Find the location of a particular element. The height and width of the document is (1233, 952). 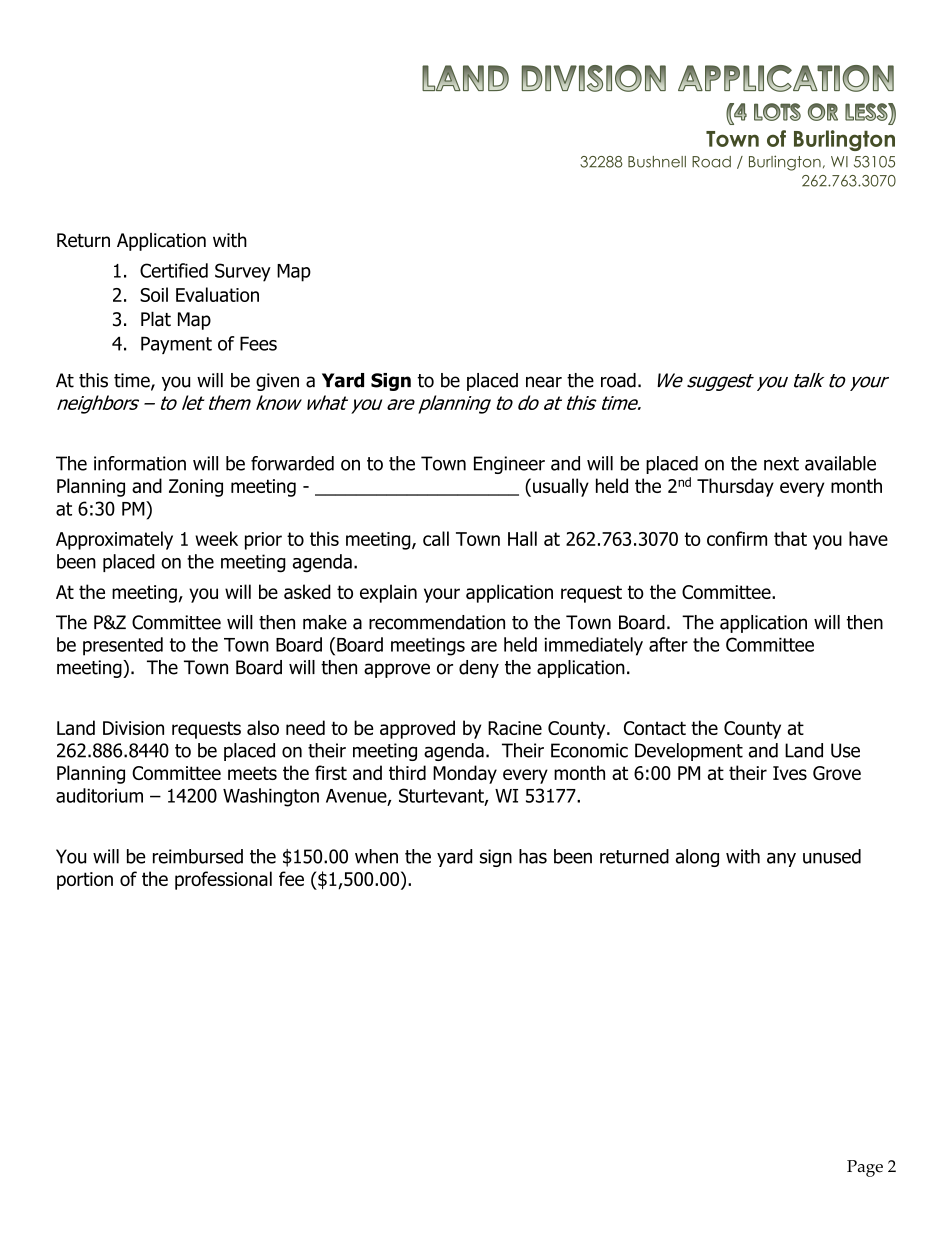

Monday is located at coordinates (465, 774).
